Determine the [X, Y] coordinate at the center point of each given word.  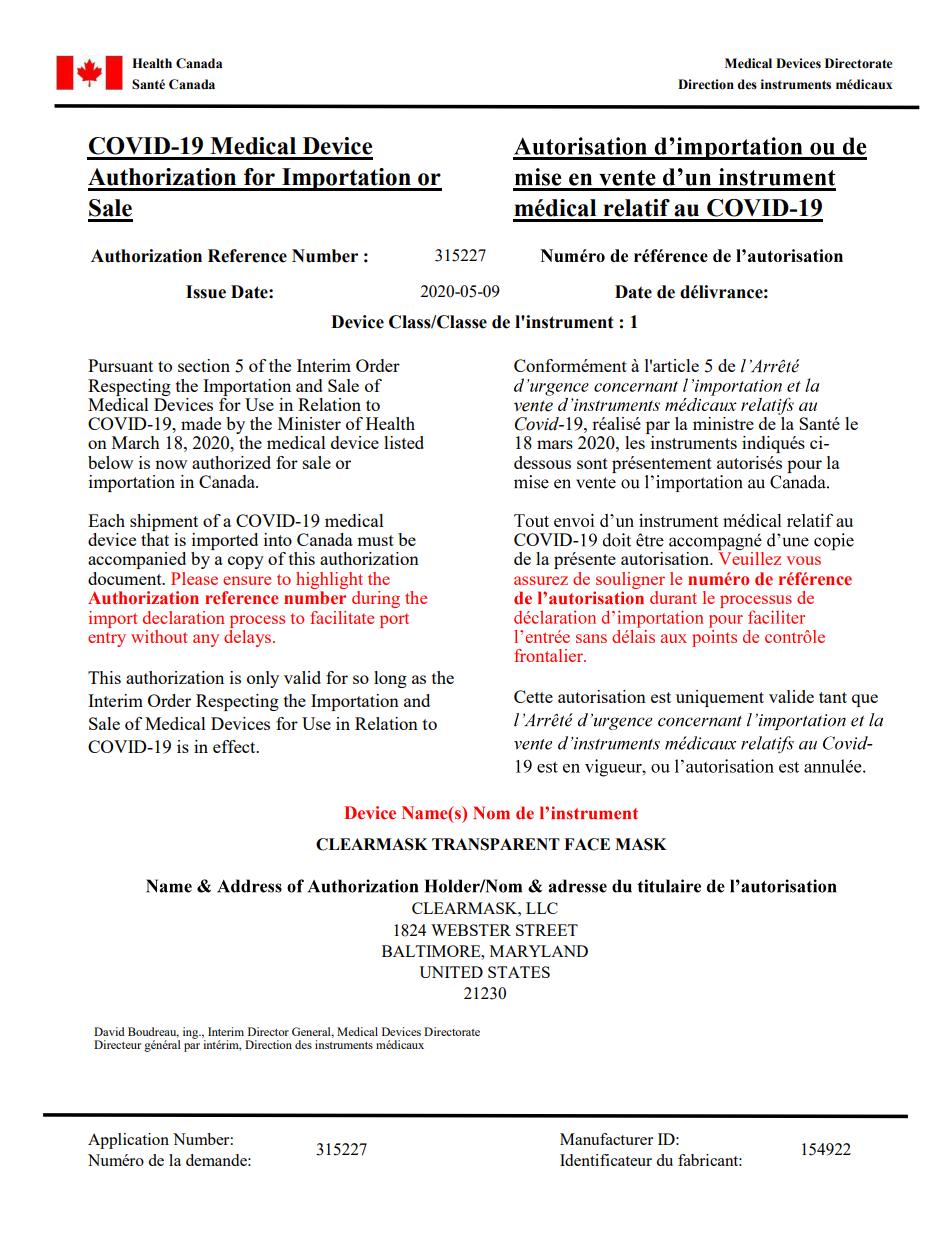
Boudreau [153, 1032]
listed [404, 442]
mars [555, 444]
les [635, 442]
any [206, 640]
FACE [587, 844]
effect [235, 746]
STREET [547, 930]
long [390, 679]
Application [128, 1141]
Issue [206, 292]
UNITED [451, 972]
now [171, 464]
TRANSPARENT [496, 844]
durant [673, 597]
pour [804, 466]
